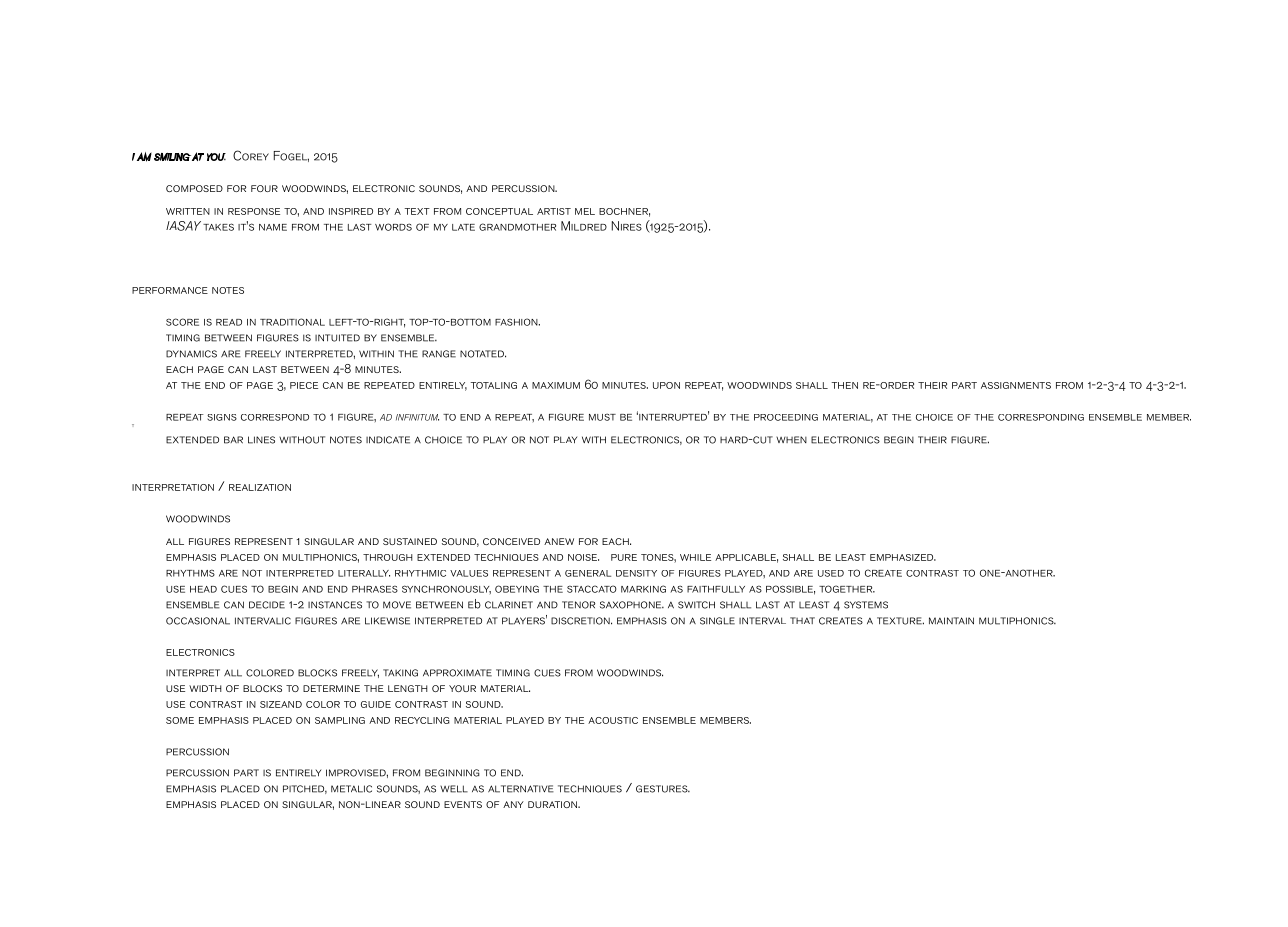  Describe the element at coordinates (584, 226) in the screenshot. I see `Mildred` at that location.
